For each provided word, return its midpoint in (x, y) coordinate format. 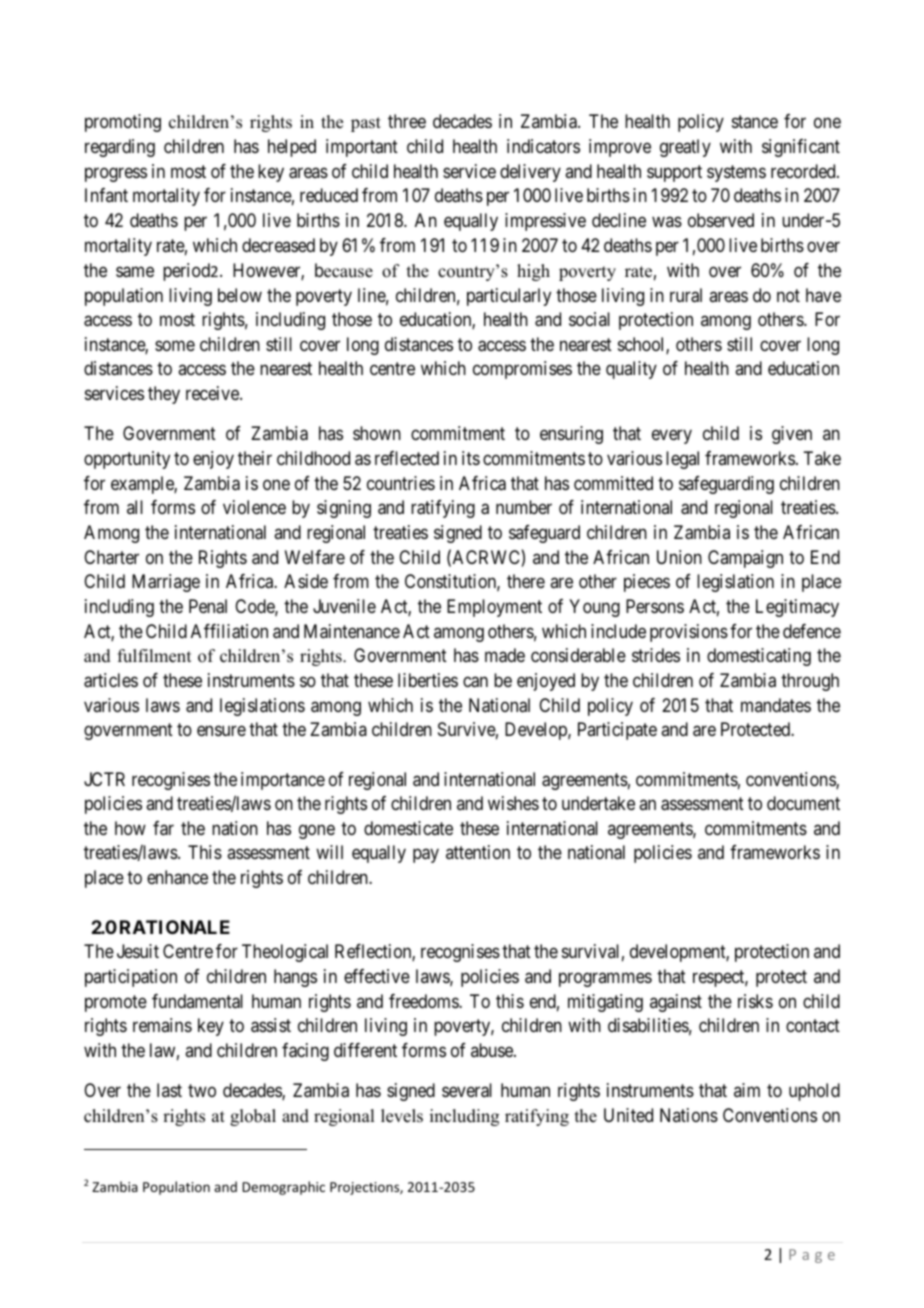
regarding (120, 148)
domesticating (759, 657)
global (253, 1117)
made (505, 655)
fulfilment (154, 656)
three (407, 121)
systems (736, 173)
